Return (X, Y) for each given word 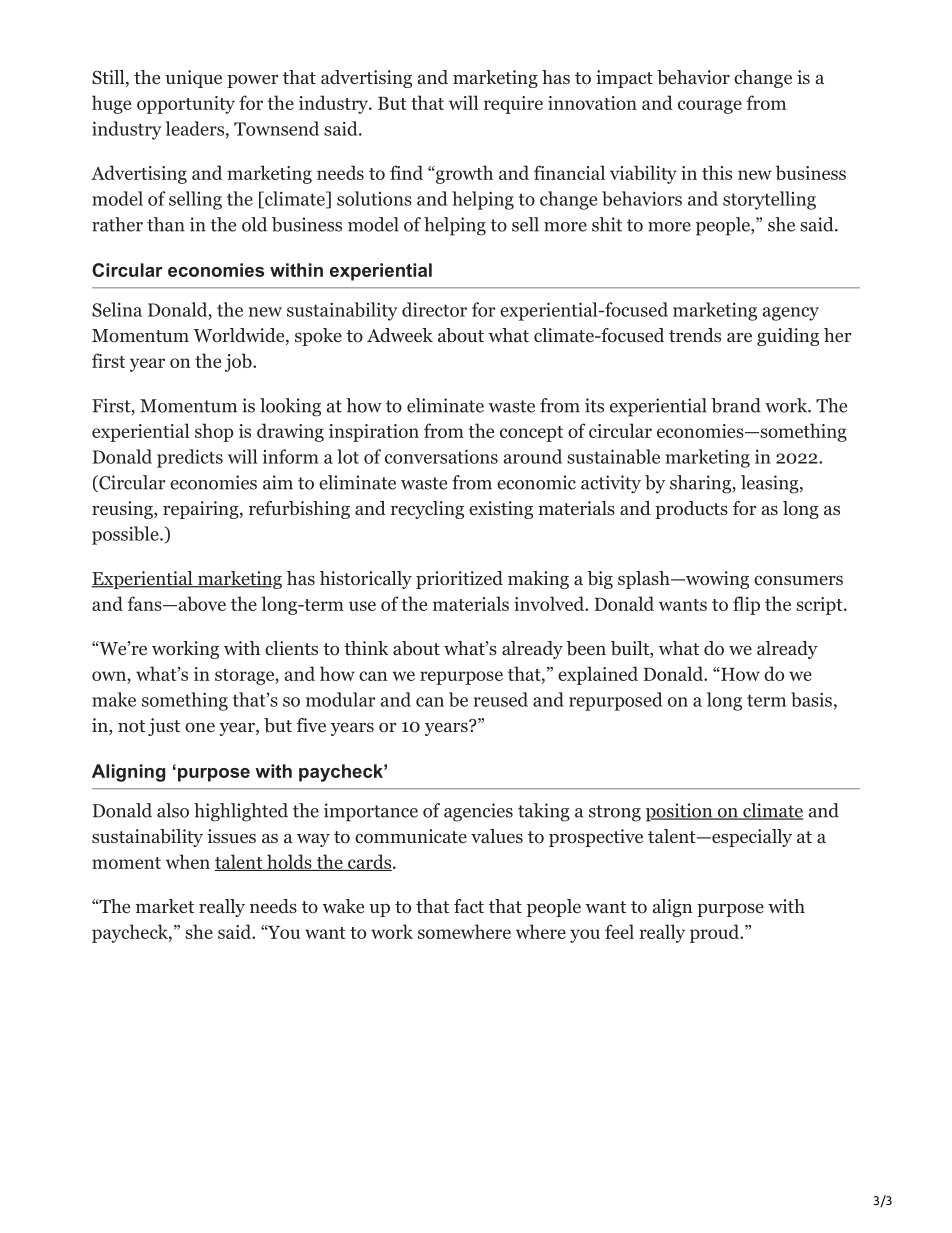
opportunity (186, 105)
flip (746, 605)
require (513, 105)
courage (710, 107)
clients (291, 648)
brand (736, 405)
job (239, 362)
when (188, 861)
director (434, 309)
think (366, 648)
